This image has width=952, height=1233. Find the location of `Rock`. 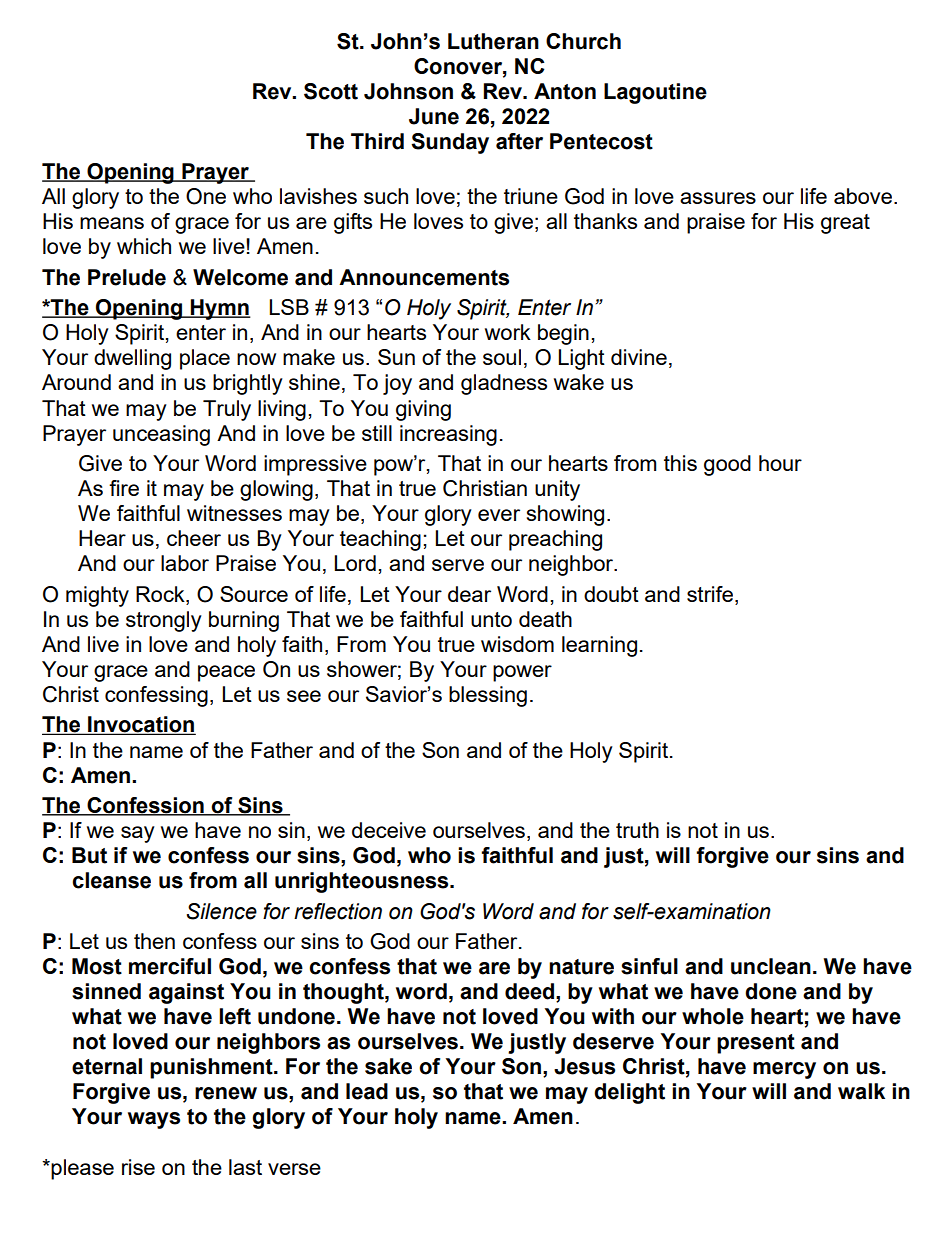

Rock is located at coordinates (161, 594).
